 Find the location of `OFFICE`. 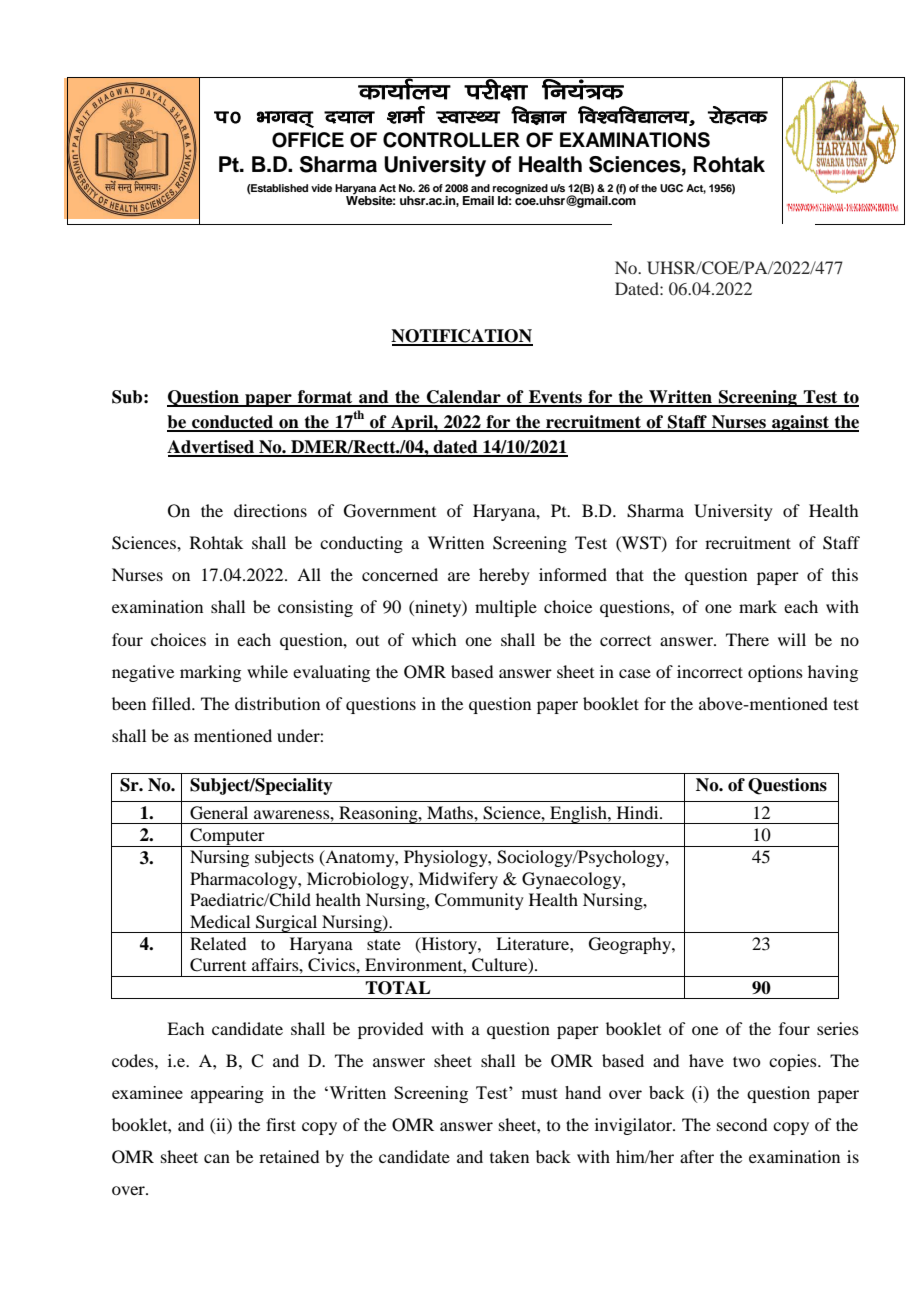

OFFICE is located at coordinates (308, 140).
